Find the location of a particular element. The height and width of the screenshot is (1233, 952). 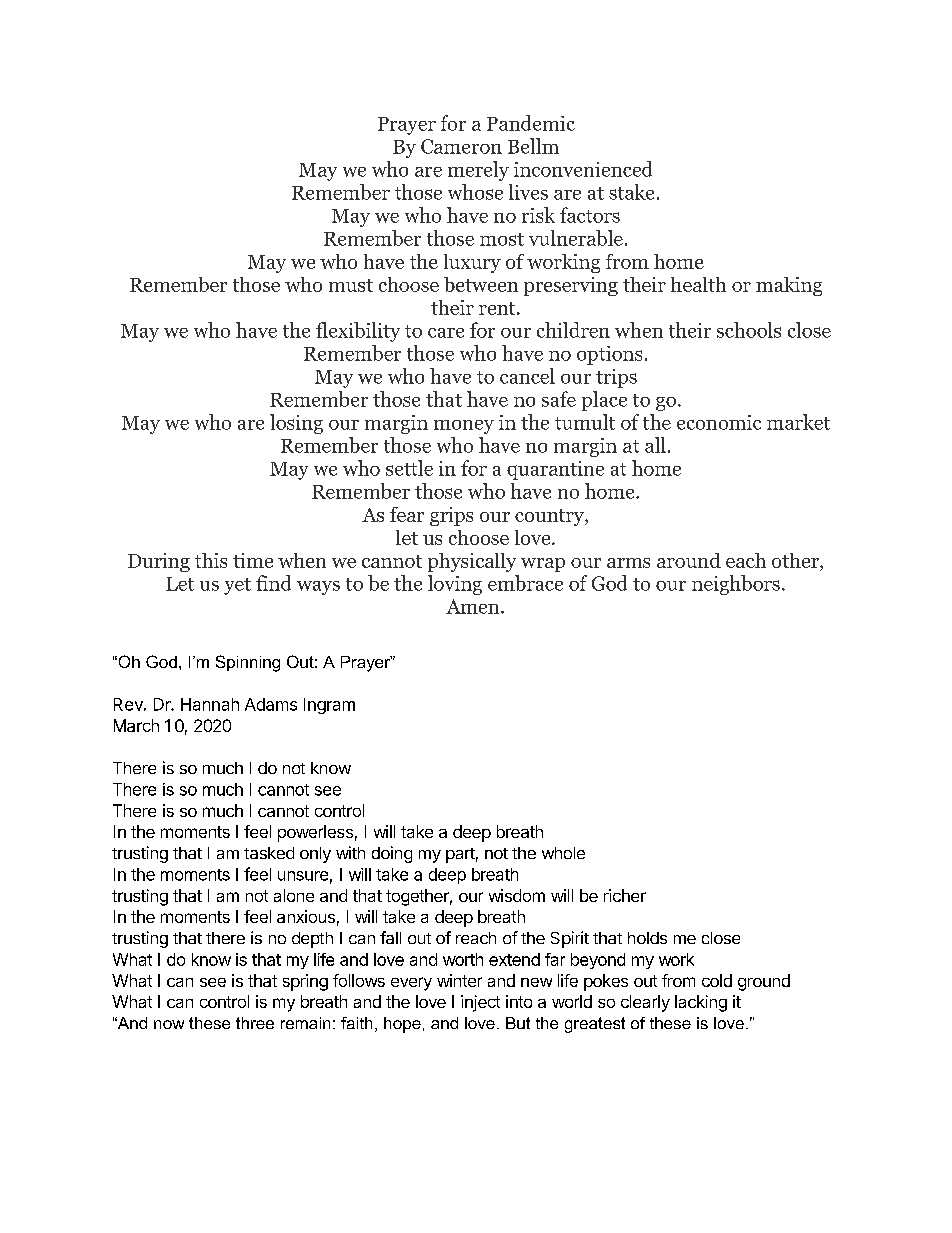

three is located at coordinates (255, 1023).
